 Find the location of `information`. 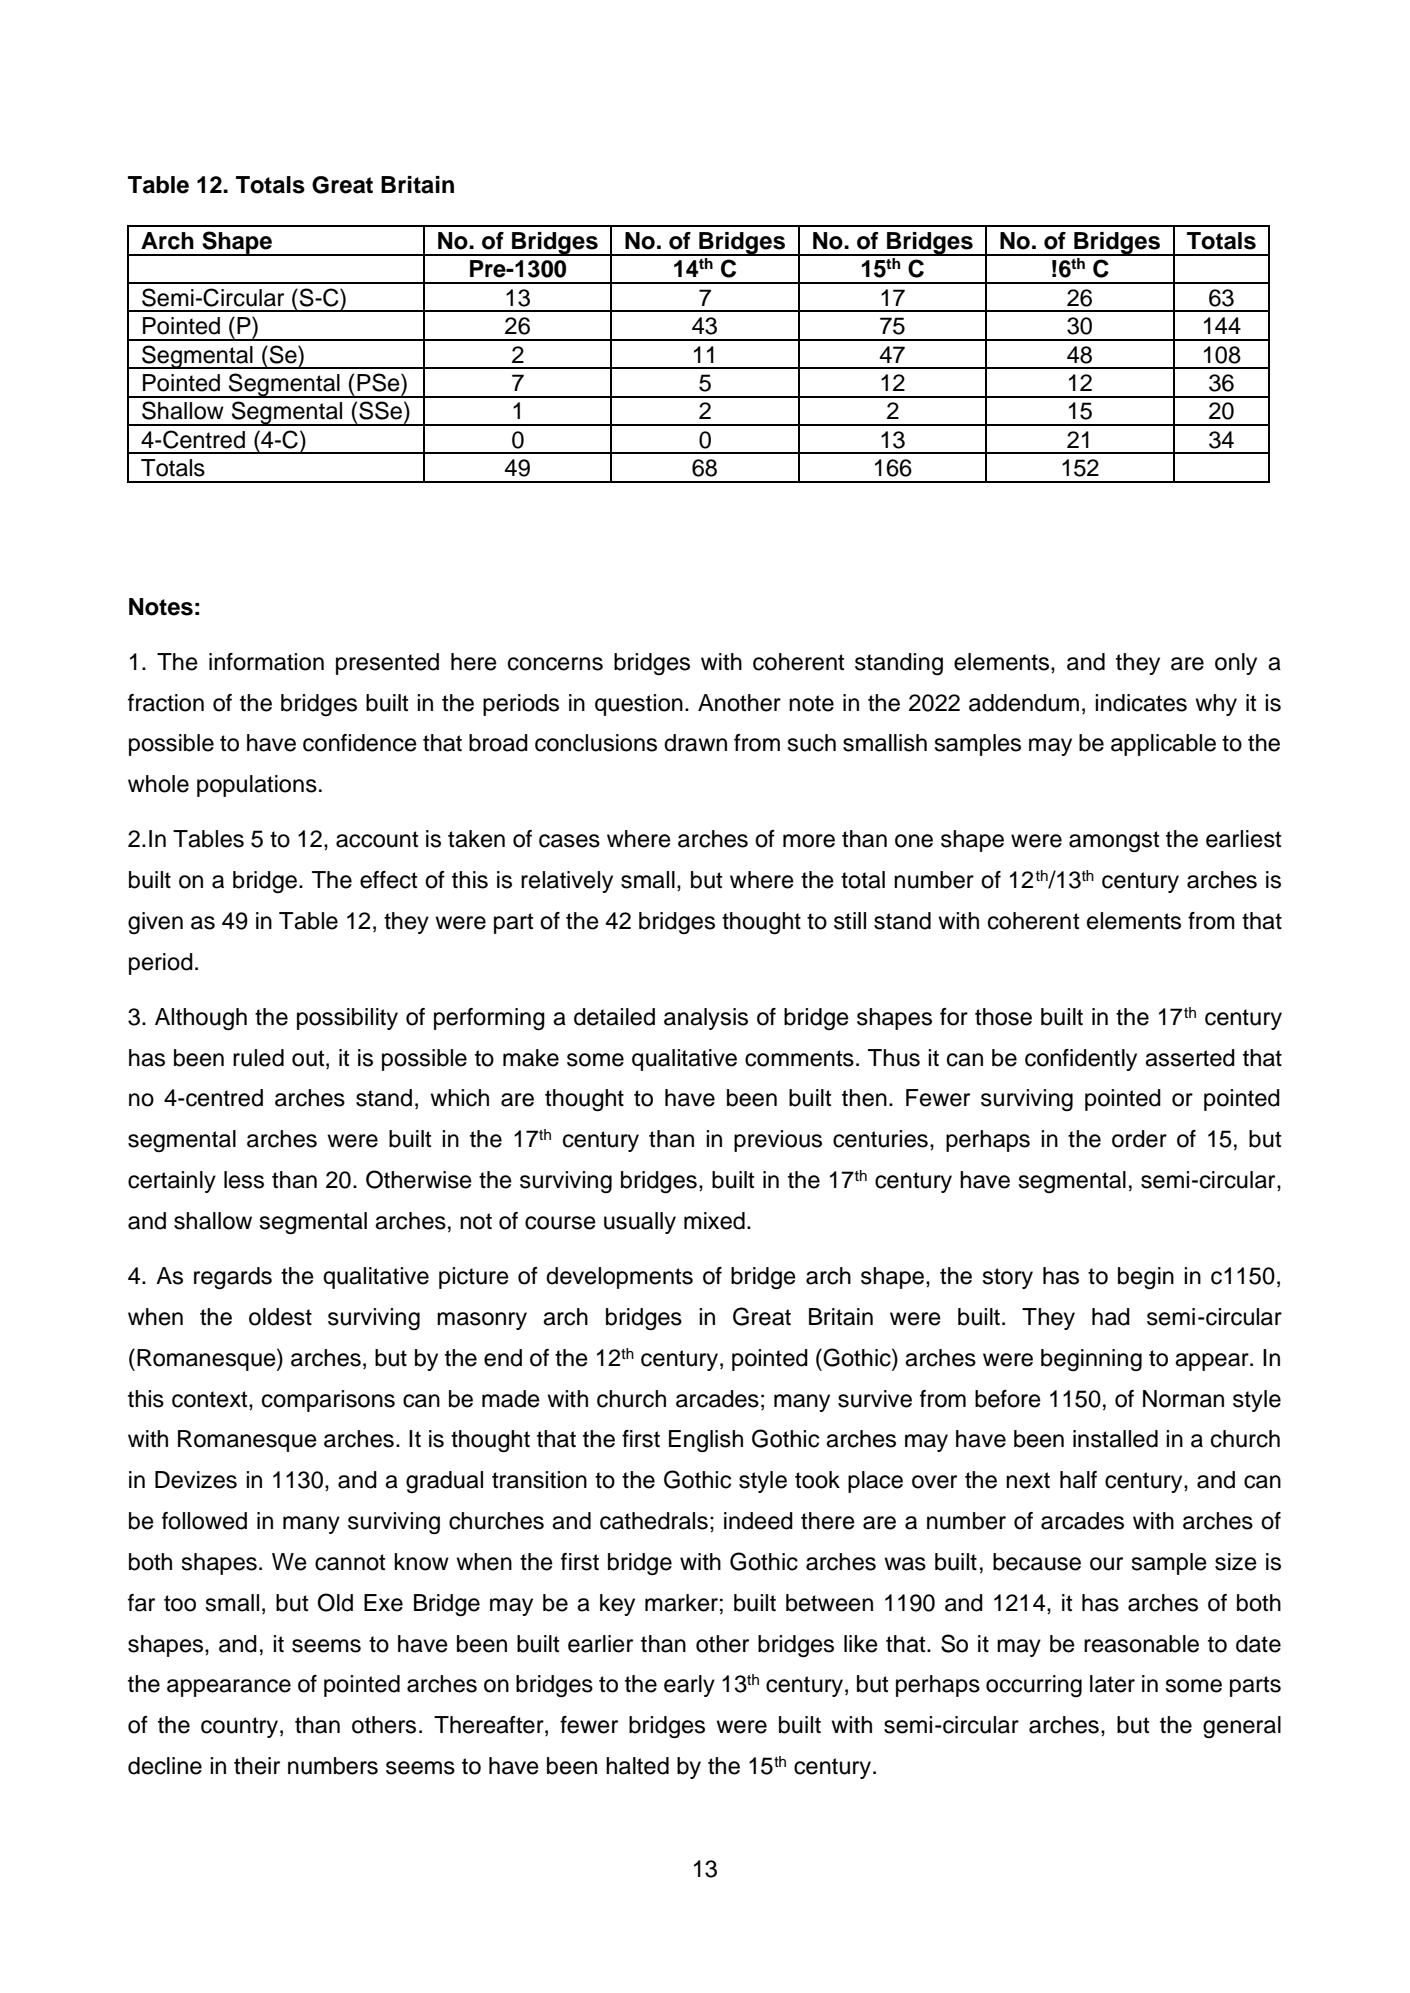

information is located at coordinates (266, 662).
